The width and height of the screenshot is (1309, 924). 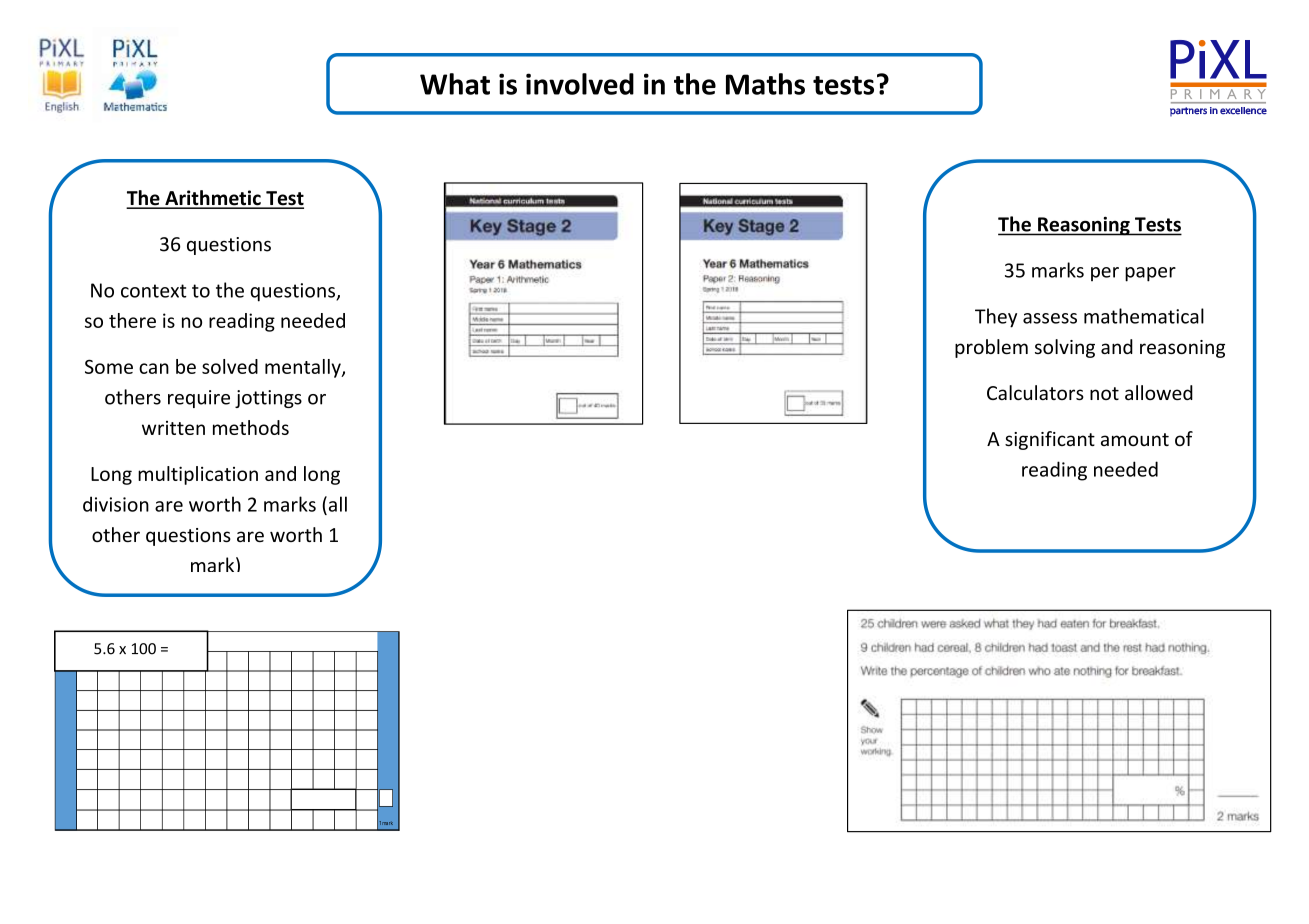 What do you see at coordinates (1150, 274) in the screenshot?
I see `paper` at bounding box center [1150, 274].
